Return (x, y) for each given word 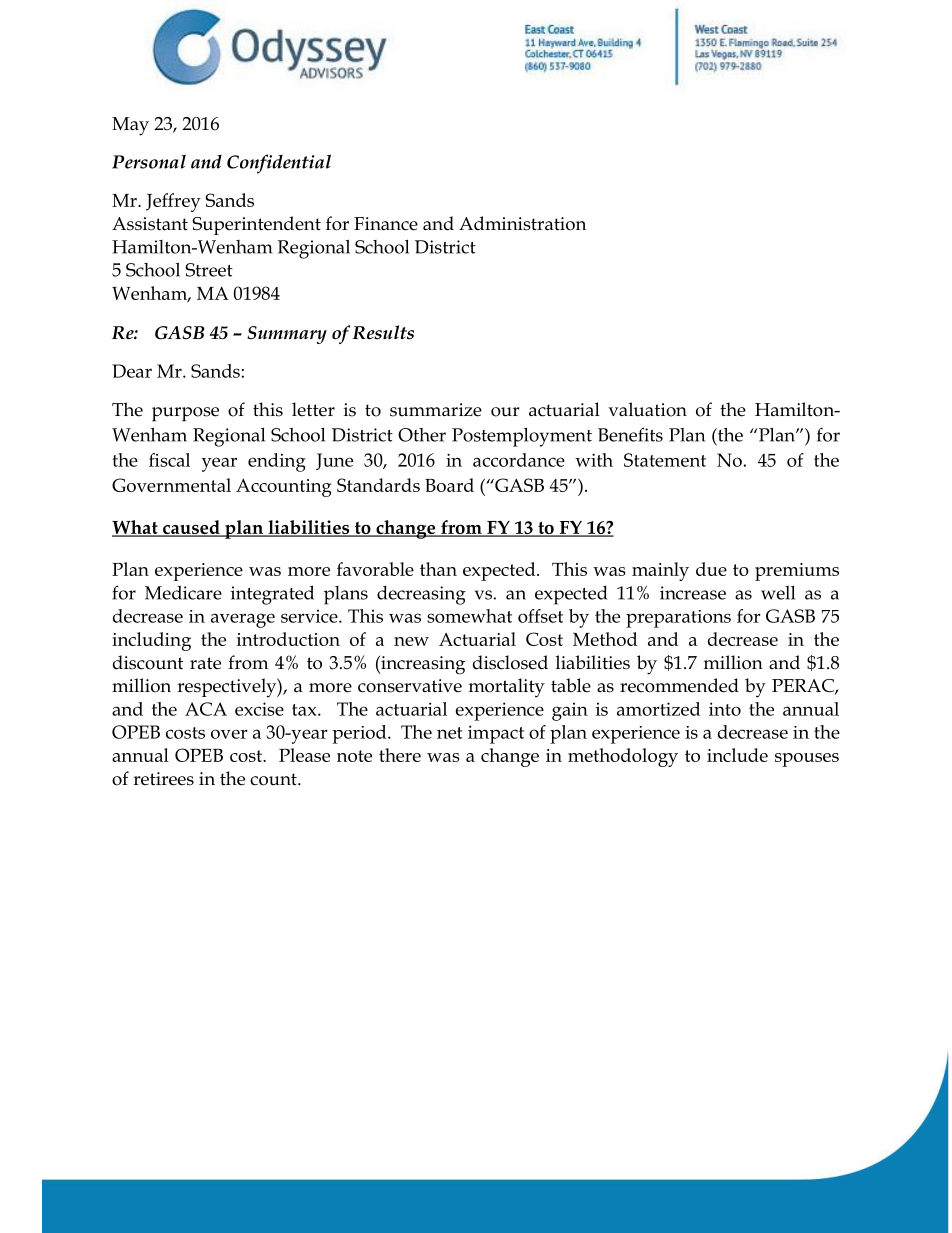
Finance (386, 224)
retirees (163, 779)
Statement (665, 460)
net (450, 733)
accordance (519, 460)
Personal (149, 161)
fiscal (169, 460)
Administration (522, 223)
